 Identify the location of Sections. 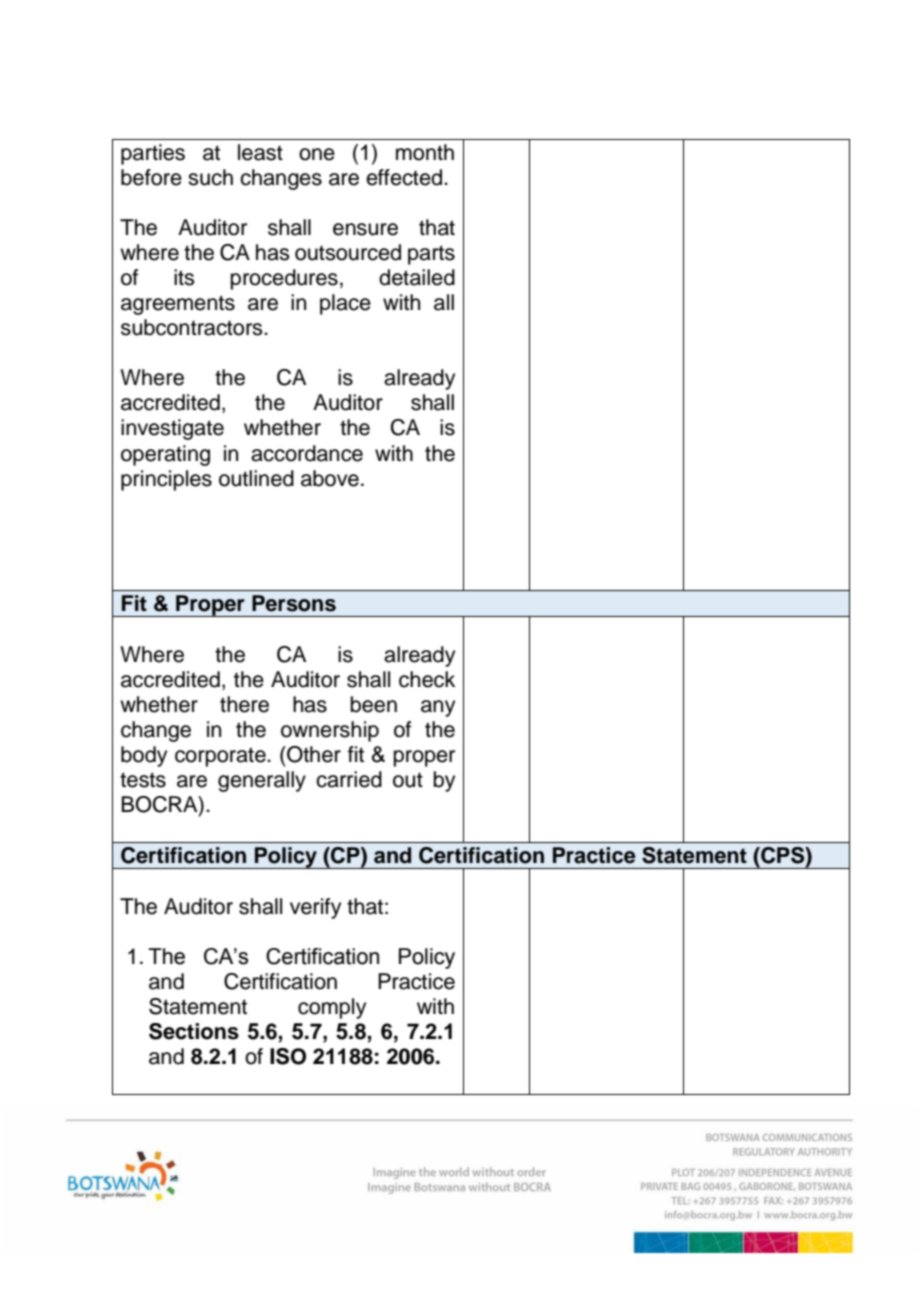
(194, 1031).
